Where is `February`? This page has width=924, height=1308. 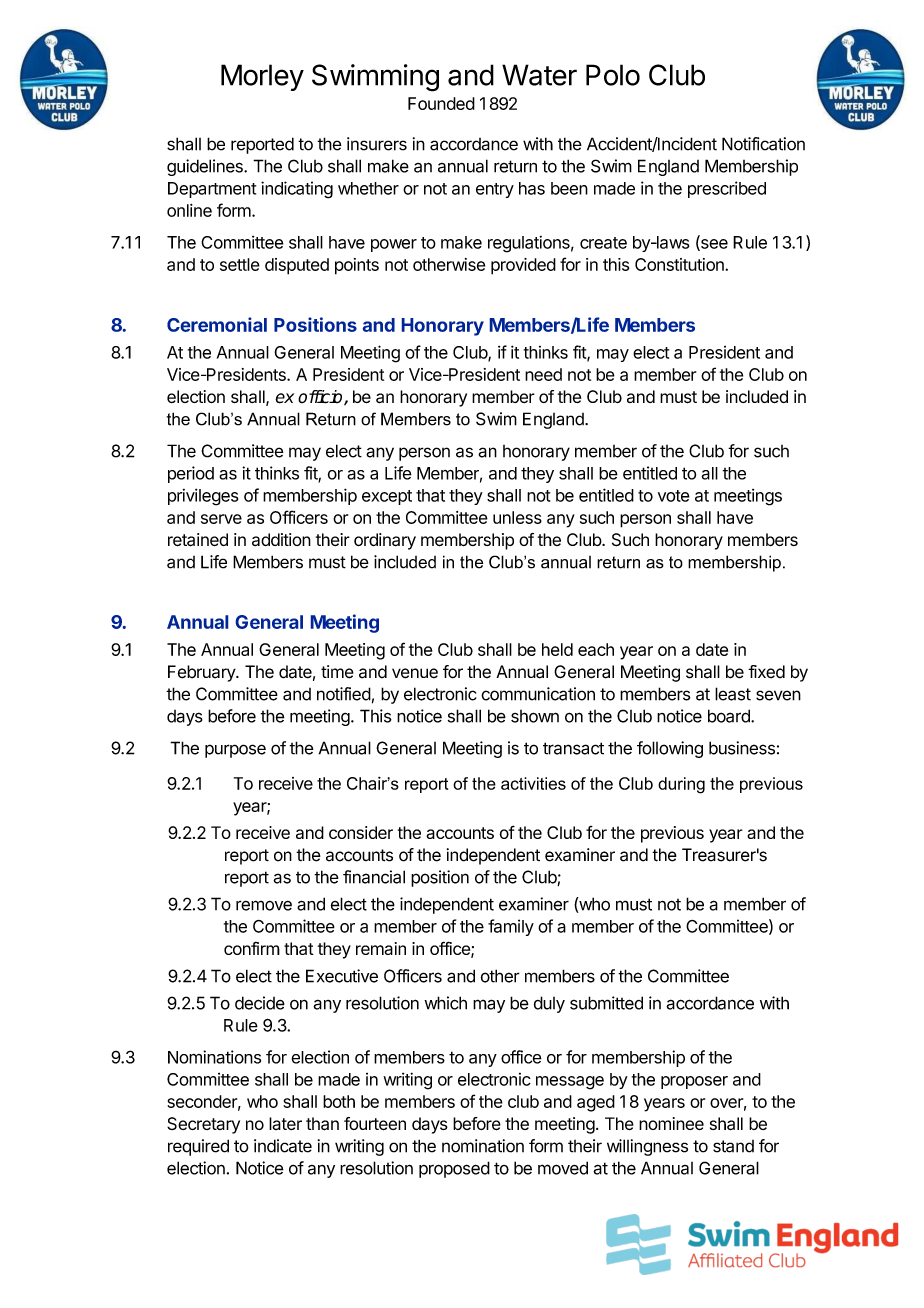
February is located at coordinates (202, 673).
